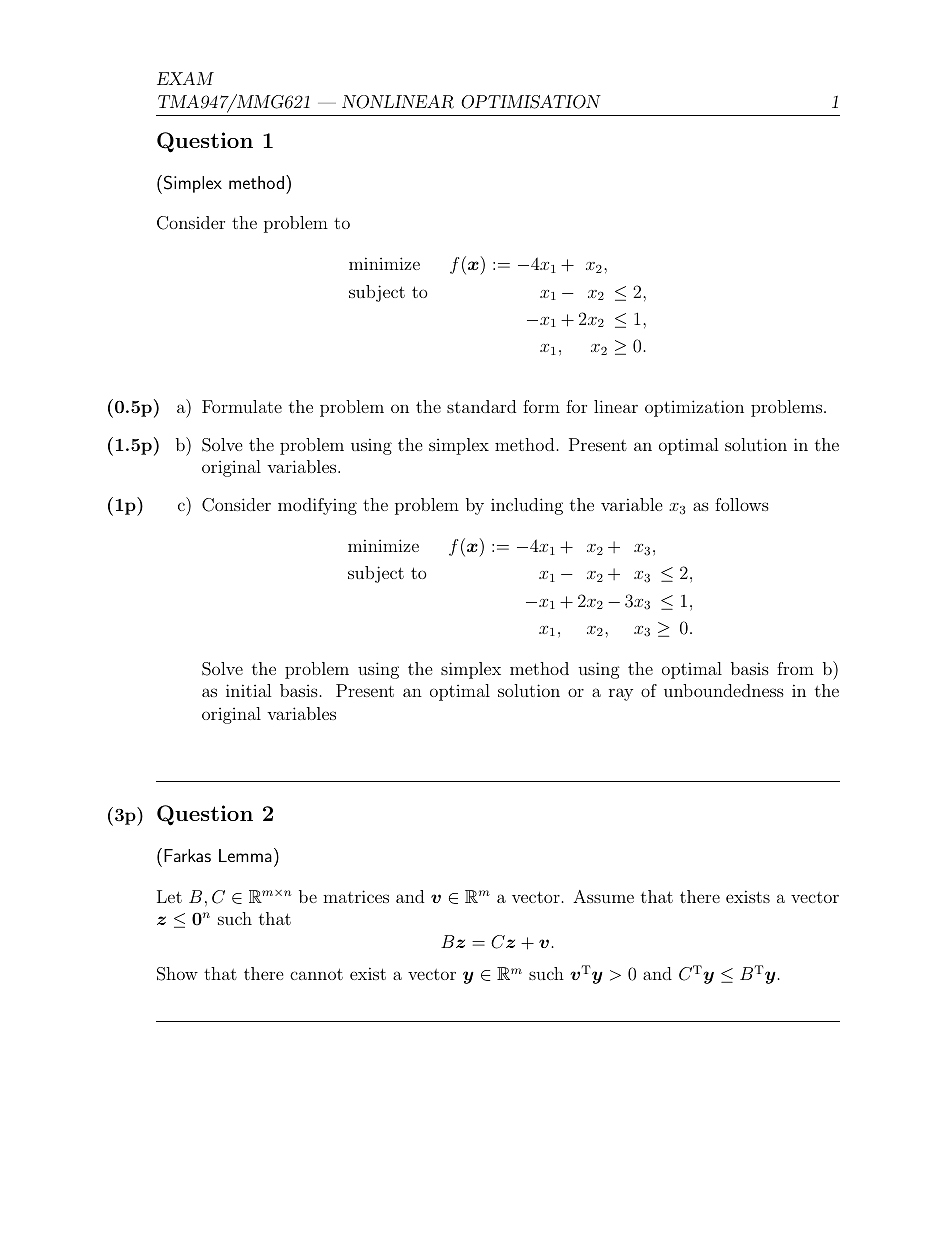  Describe the element at coordinates (527, 506) in the image. I see `including` at that location.
